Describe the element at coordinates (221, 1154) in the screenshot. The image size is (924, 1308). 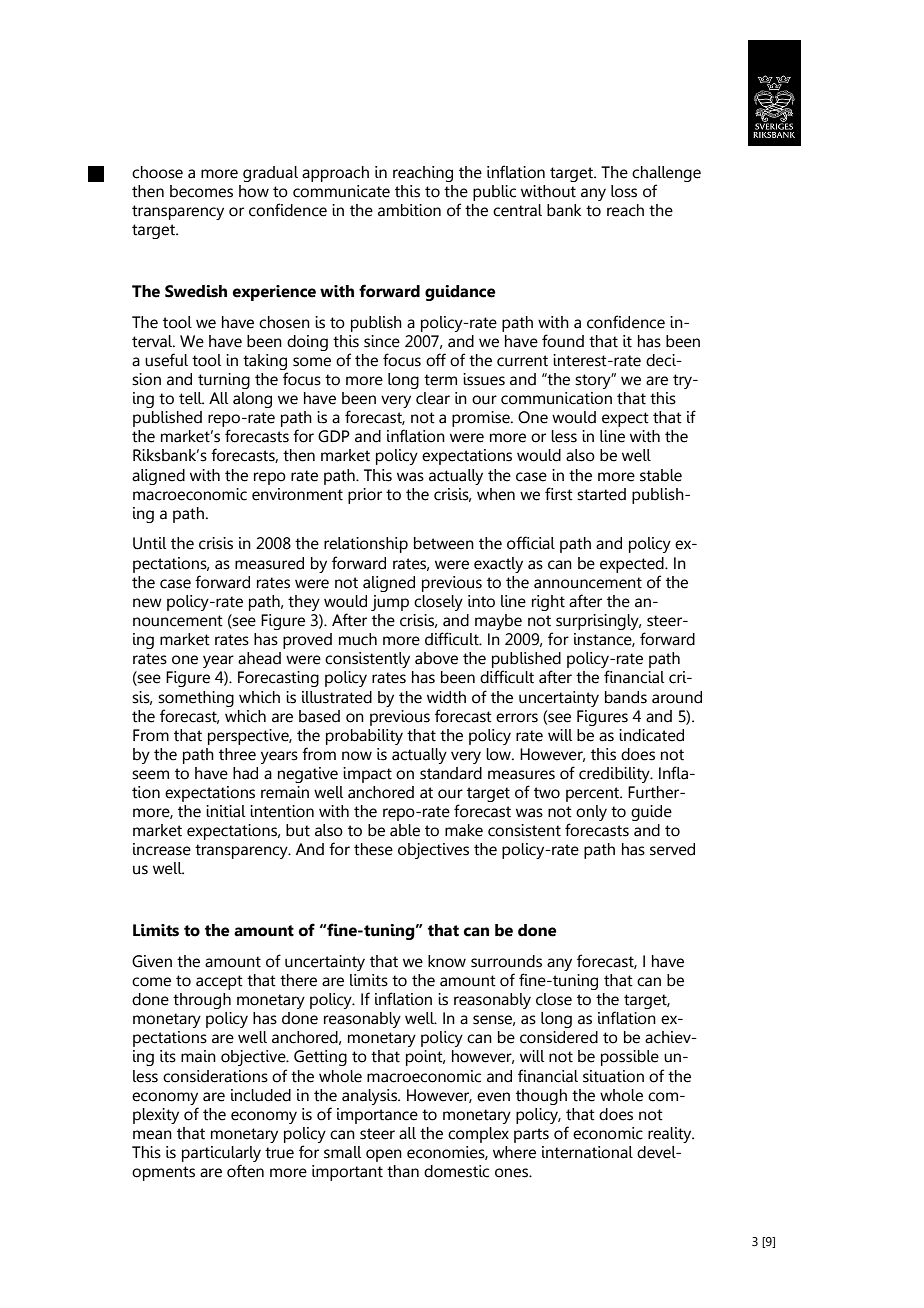
I see `particularly` at that location.
